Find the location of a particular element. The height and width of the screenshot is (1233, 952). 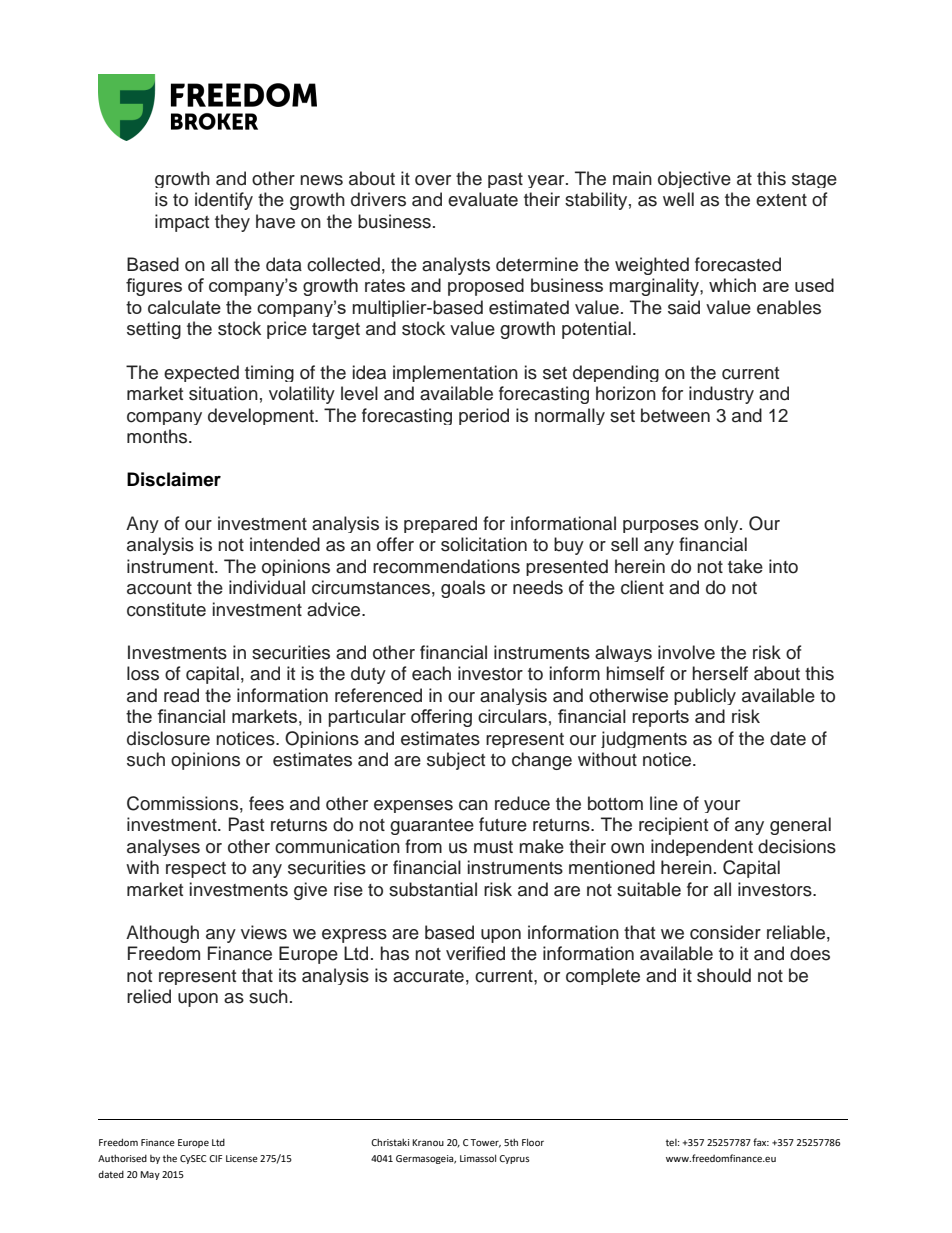

identify is located at coordinates (224, 201).
